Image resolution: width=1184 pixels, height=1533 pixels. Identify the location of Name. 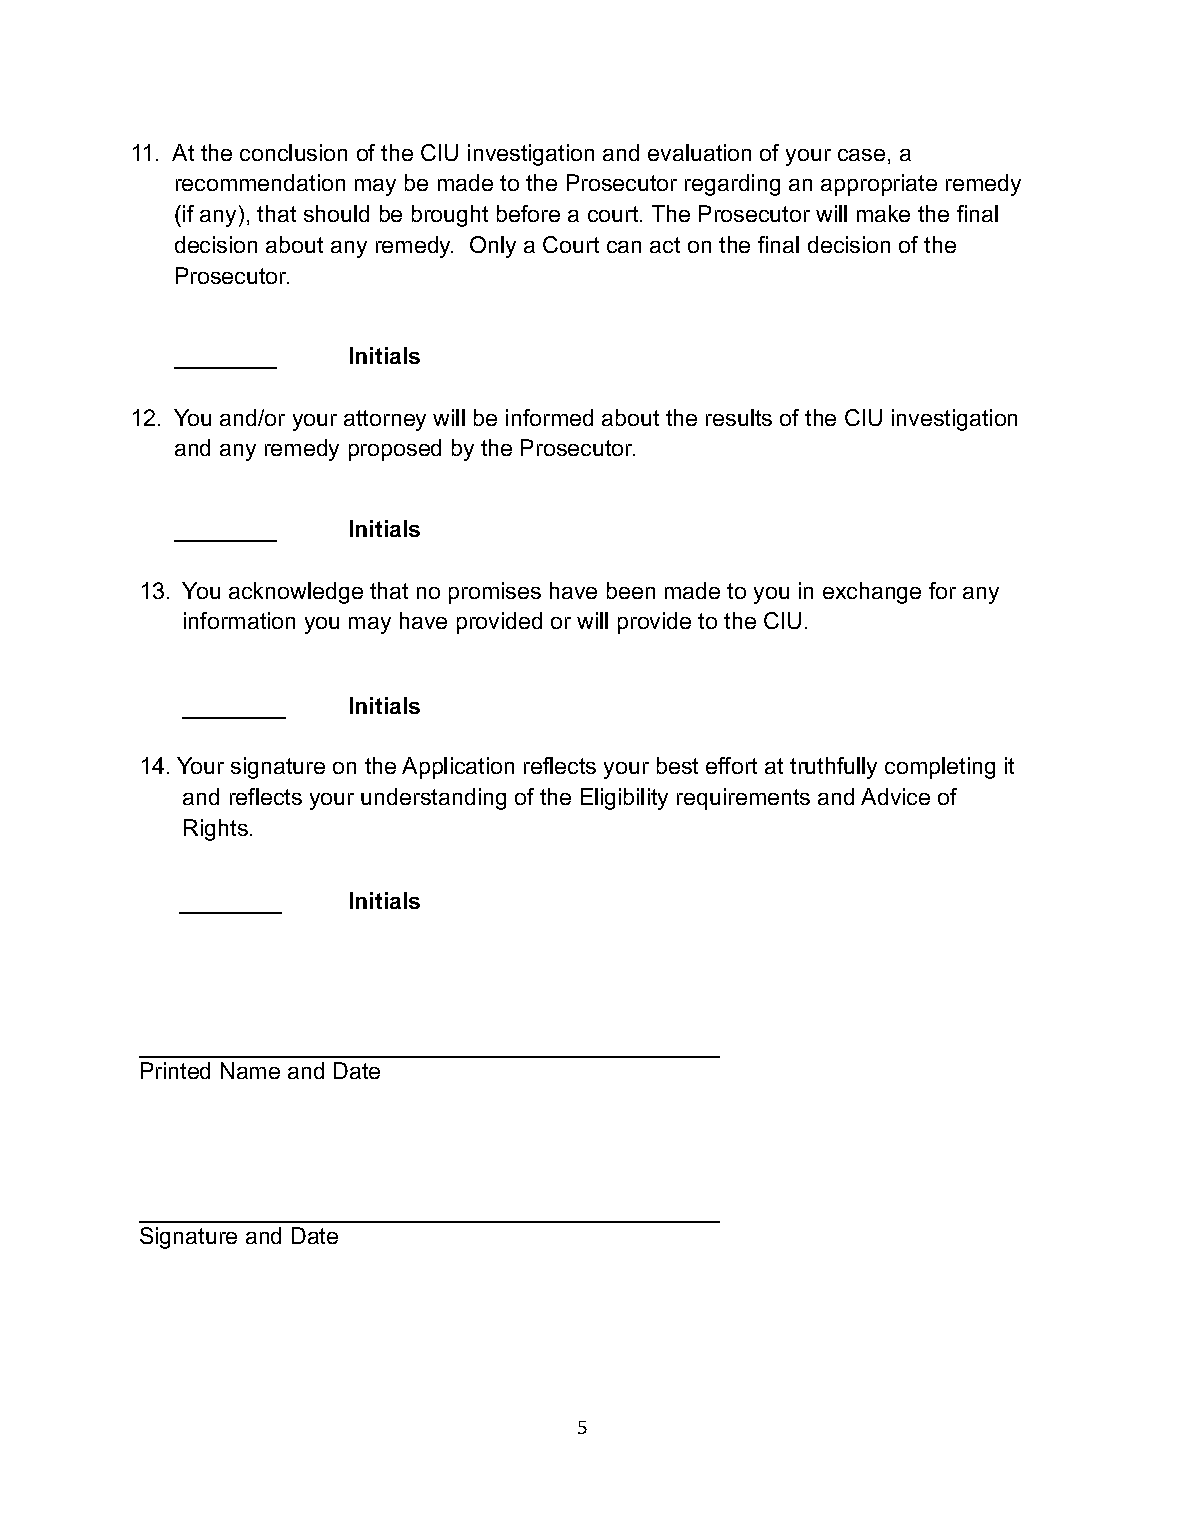
(250, 1070).
